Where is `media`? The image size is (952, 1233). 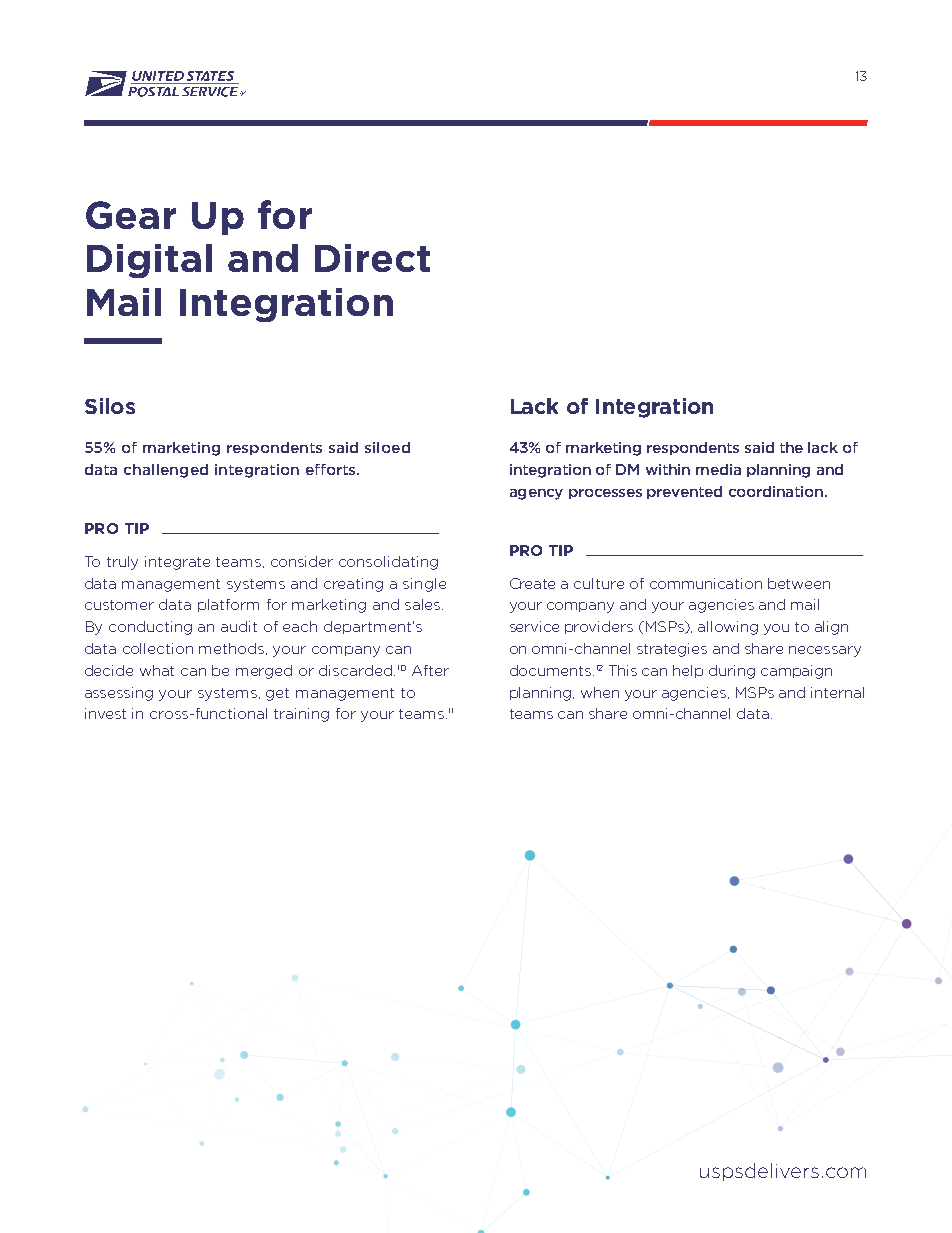
media is located at coordinates (718, 469).
